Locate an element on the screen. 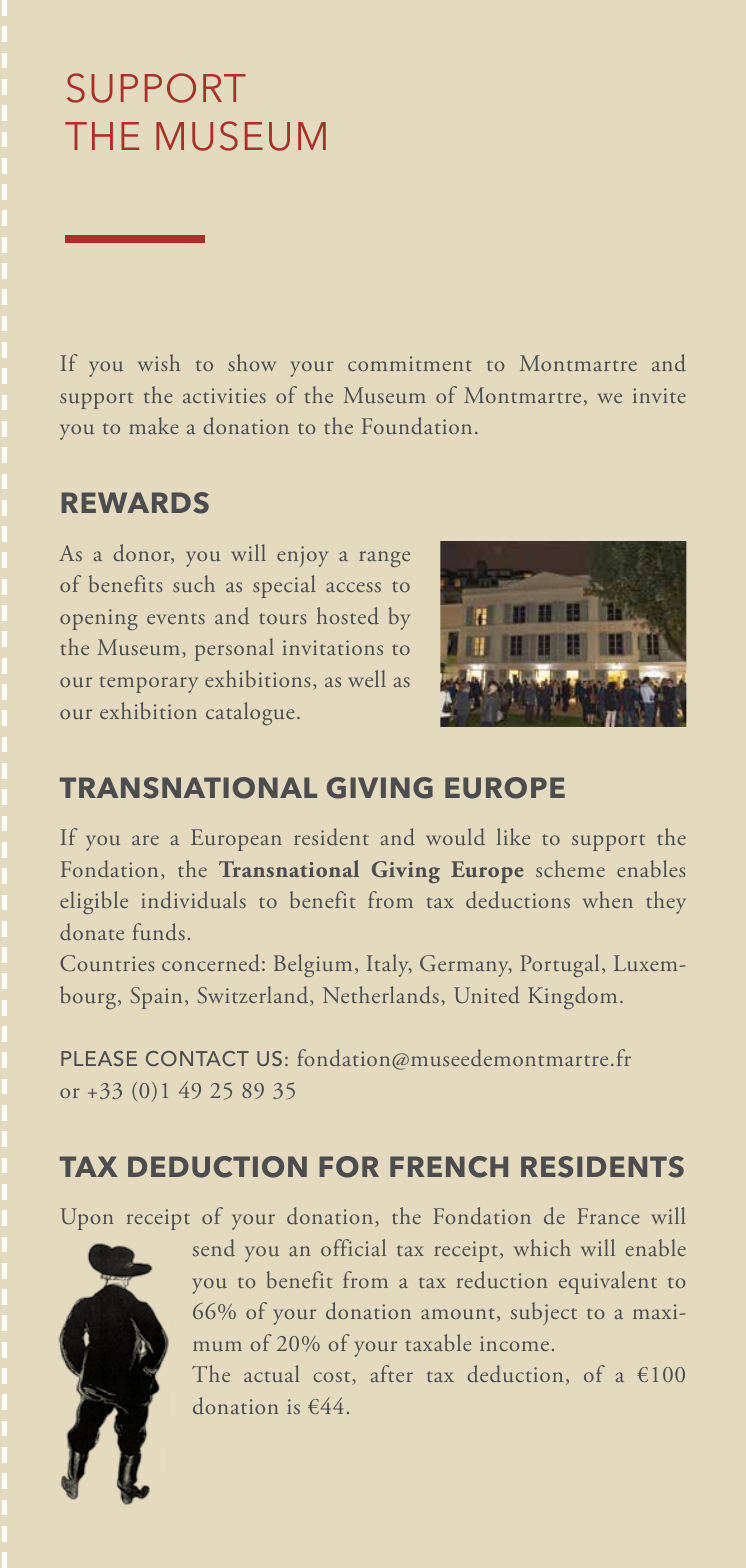 The width and height of the screenshot is (746, 1568). Portugal is located at coordinates (559, 965).
